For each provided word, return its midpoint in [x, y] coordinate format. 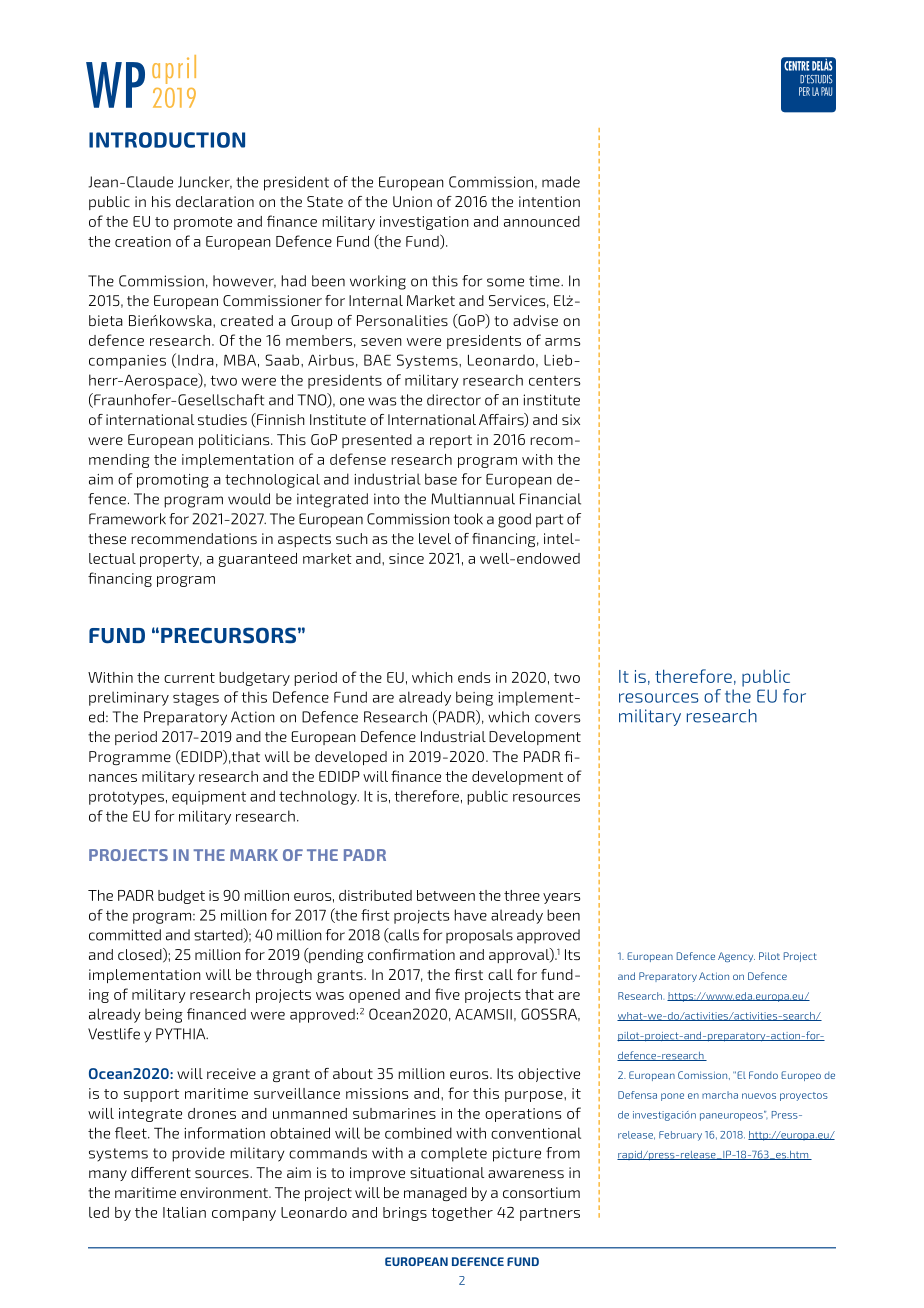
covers [557, 718]
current [189, 678]
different [161, 1172]
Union [412, 201]
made [561, 182]
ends [474, 677]
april [174, 69]
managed [435, 1194]
